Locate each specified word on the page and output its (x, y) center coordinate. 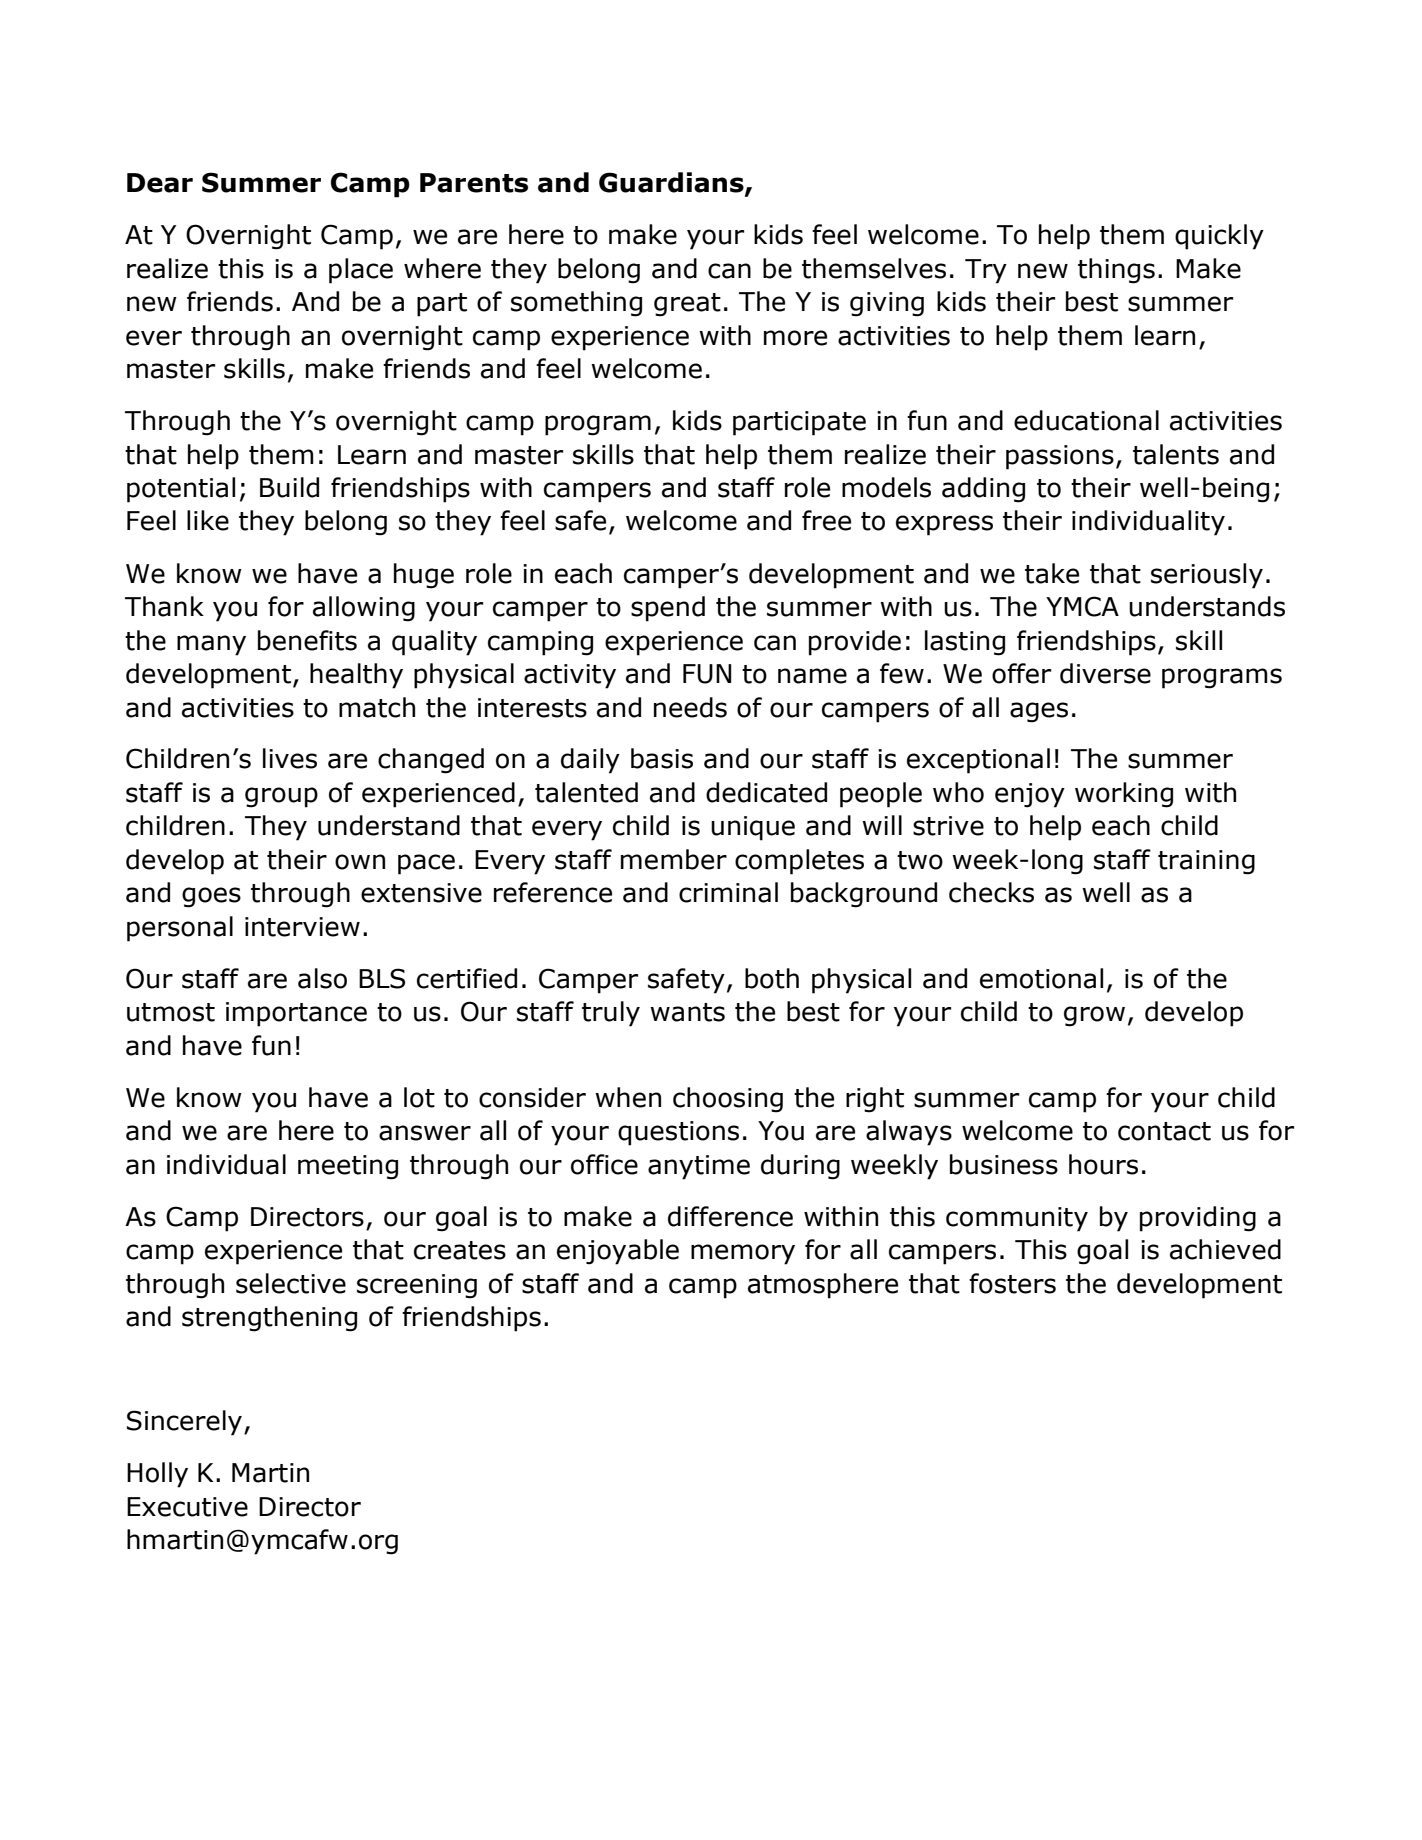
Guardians (672, 183)
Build (289, 487)
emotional (1041, 978)
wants (687, 1012)
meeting (348, 1167)
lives (290, 758)
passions (1060, 457)
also (322, 978)
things (1116, 271)
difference (730, 1216)
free (826, 520)
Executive (187, 1507)
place (361, 271)
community (1017, 1219)
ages (1039, 712)
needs (690, 707)
